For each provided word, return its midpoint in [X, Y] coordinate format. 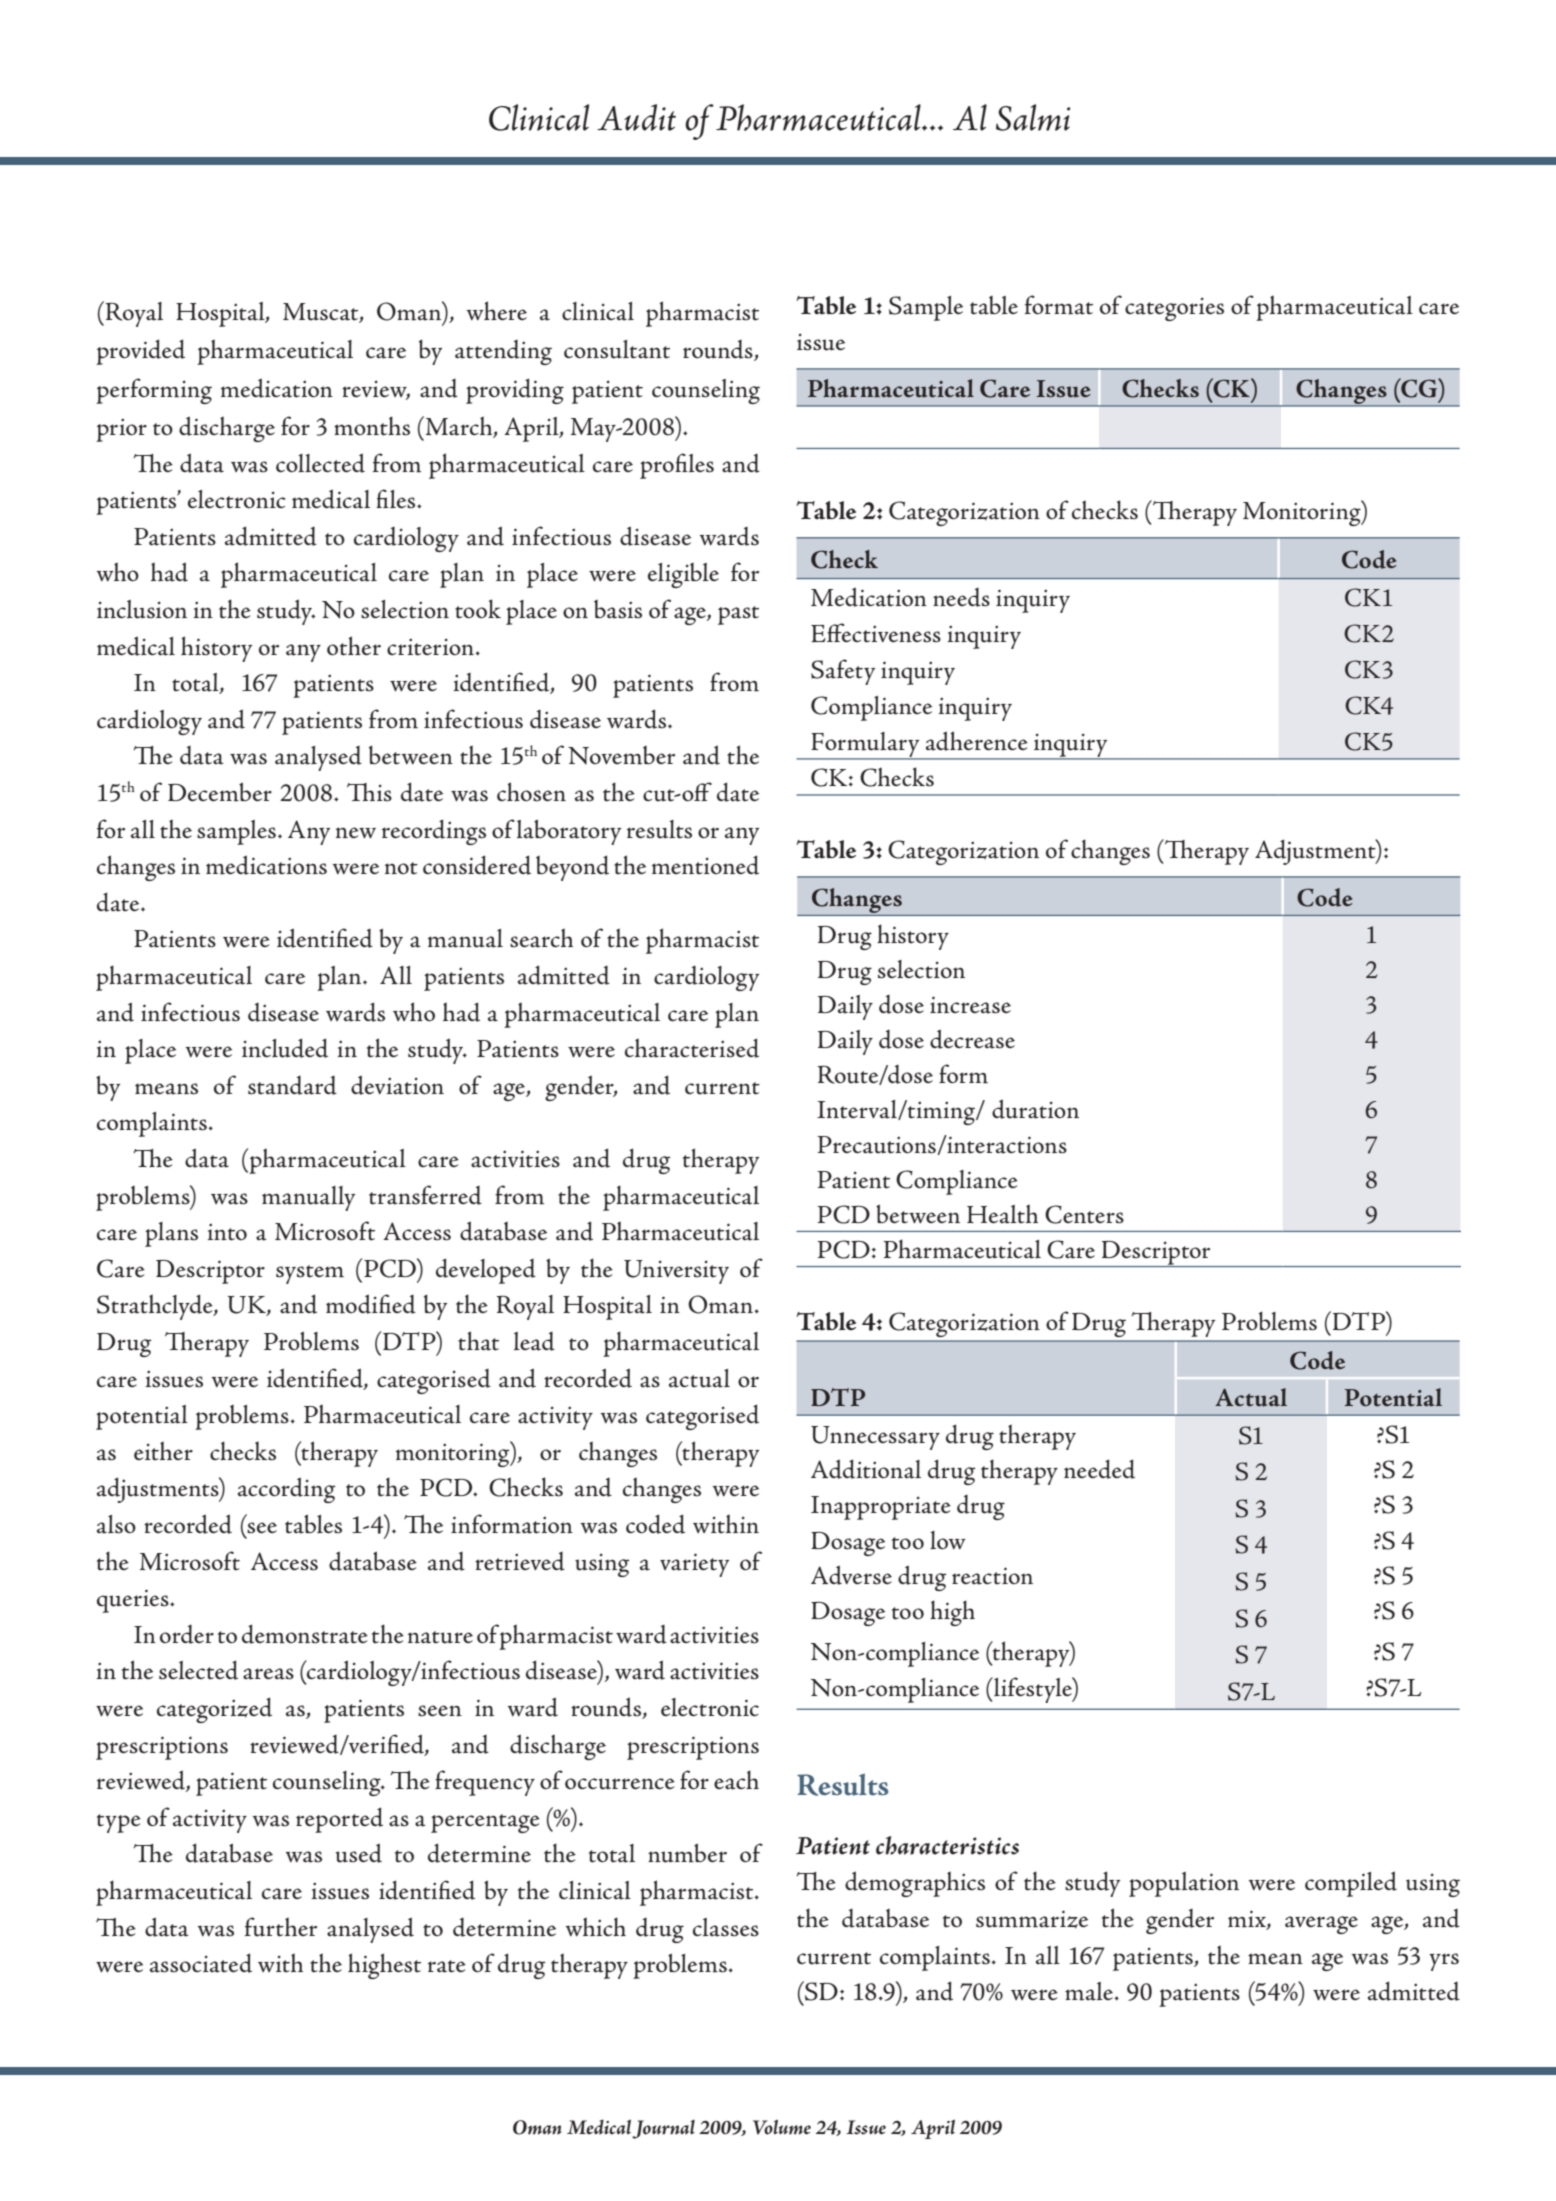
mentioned [705, 865]
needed [1099, 1469]
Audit [636, 117]
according [286, 1490]
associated [201, 1963]
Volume [782, 2127]
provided [140, 352]
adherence [977, 741]
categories [1174, 309]
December [220, 792]
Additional [866, 1469]
